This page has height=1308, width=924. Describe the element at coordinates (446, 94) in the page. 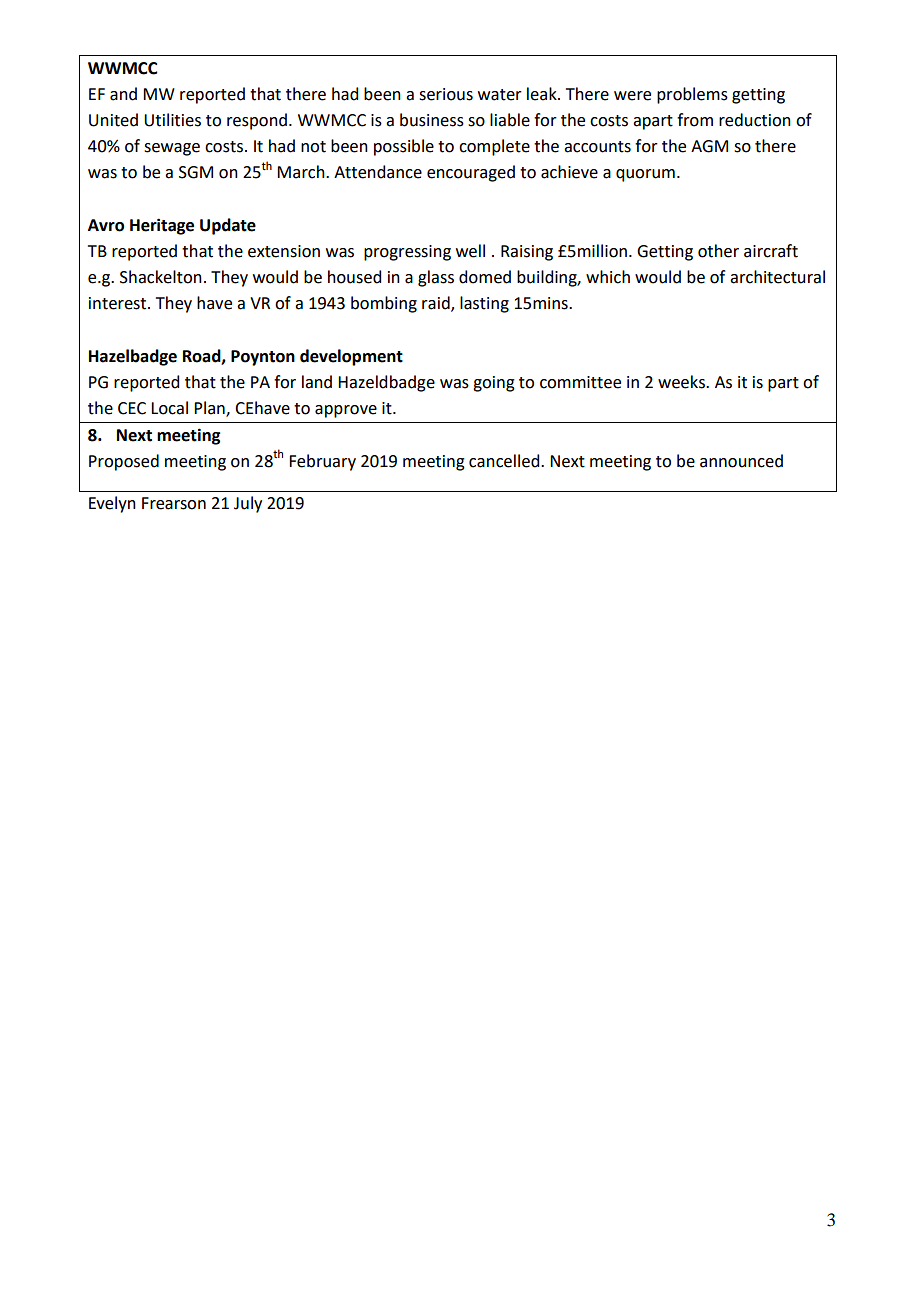

I see `serious` at that location.
